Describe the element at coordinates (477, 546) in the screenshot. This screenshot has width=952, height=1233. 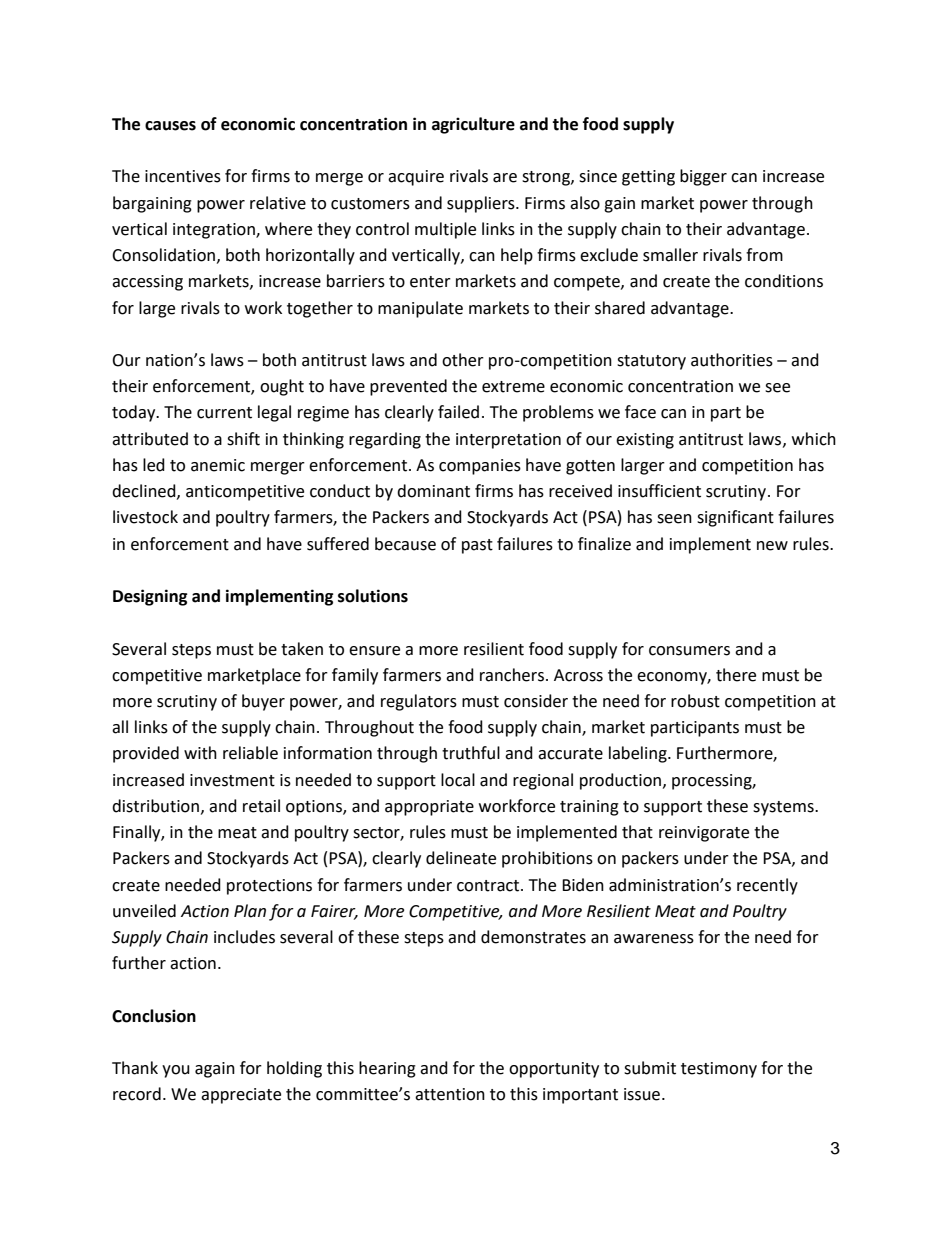
I see `past` at that location.
